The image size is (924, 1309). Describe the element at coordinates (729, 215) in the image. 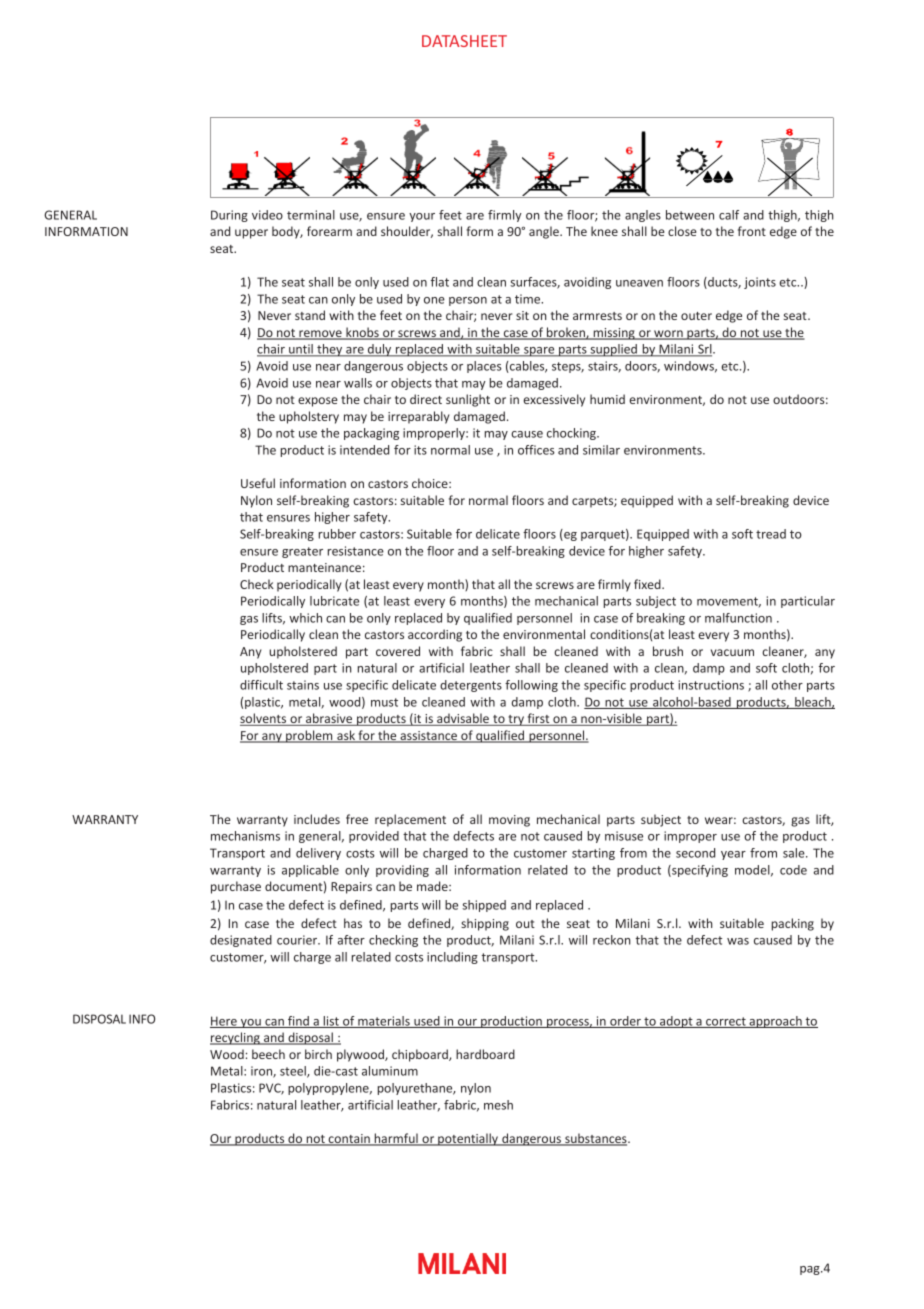

I see `calf` at that location.
